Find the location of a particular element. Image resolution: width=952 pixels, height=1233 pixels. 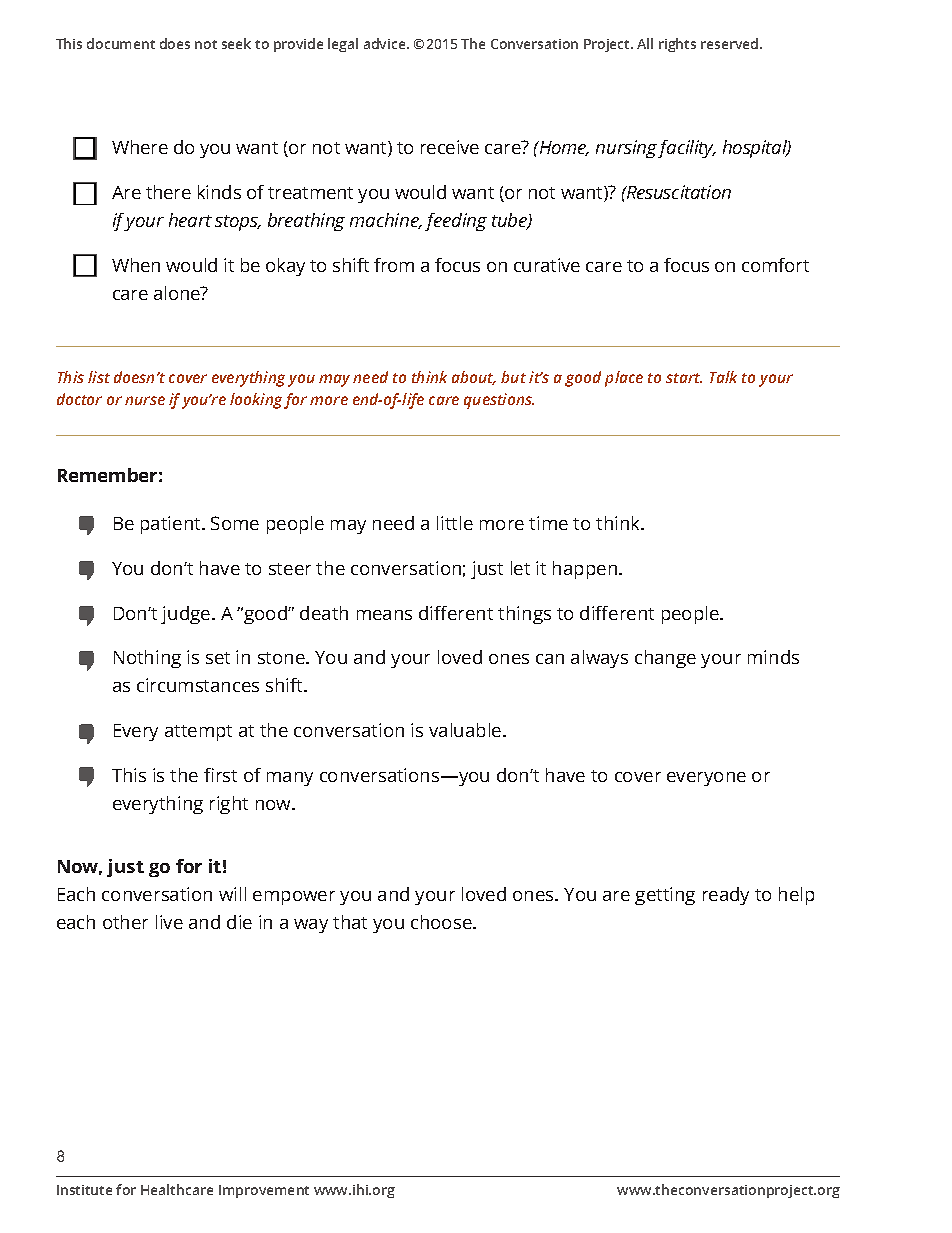

Institute is located at coordinates (84, 1190).
